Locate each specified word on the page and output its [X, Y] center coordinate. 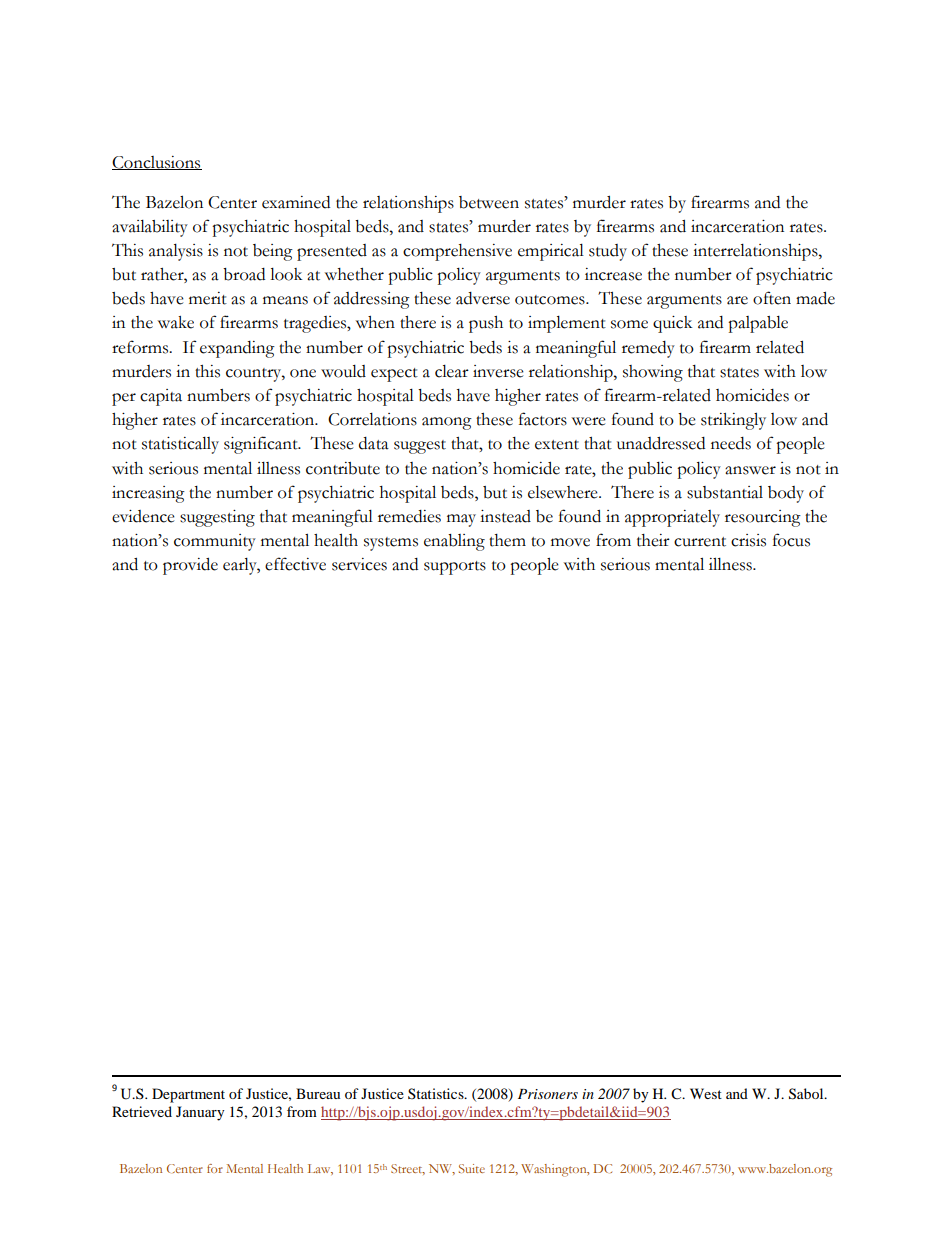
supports [455, 568]
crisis [748, 540]
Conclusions [157, 163]
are [737, 300]
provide [190, 566]
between [489, 202]
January [200, 1113]
